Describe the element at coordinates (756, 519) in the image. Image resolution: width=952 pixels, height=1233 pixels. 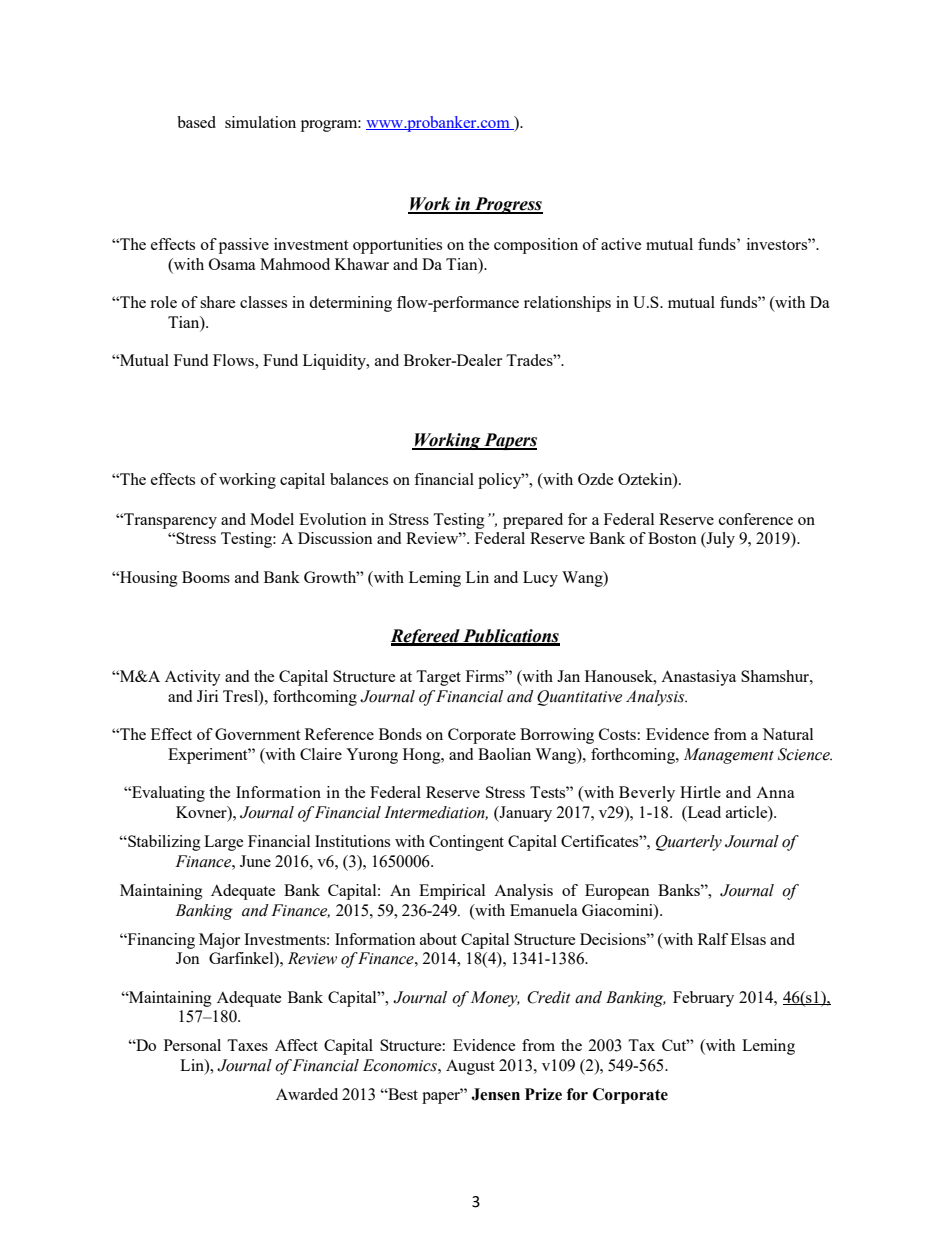
I see `conference` at that location.
